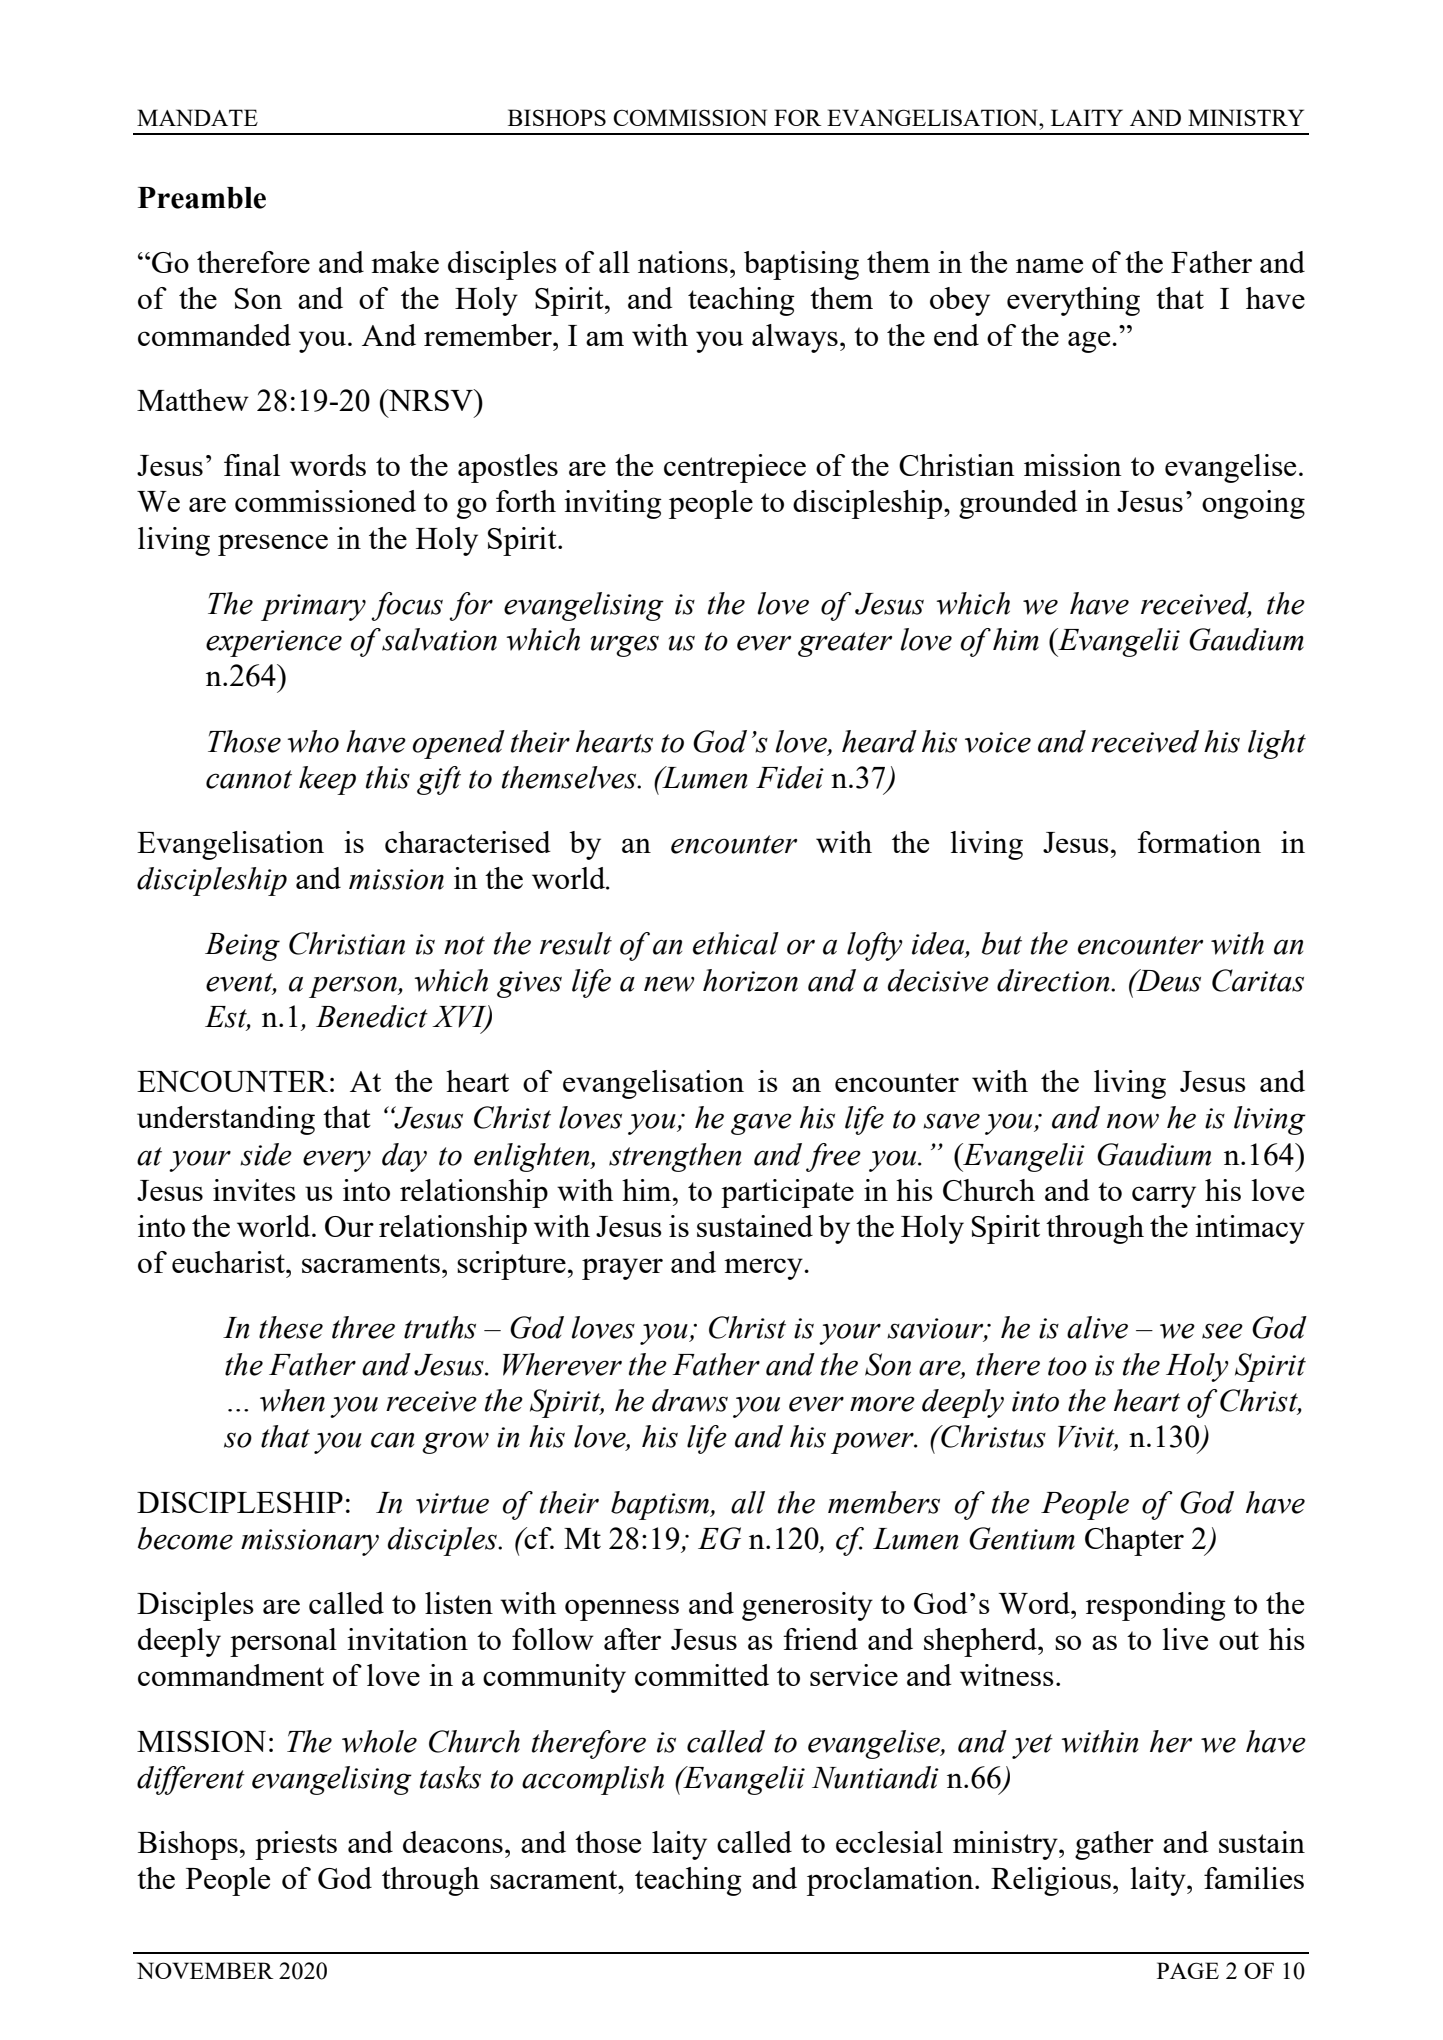  I want to click on Preamble, so click(202, 198).
